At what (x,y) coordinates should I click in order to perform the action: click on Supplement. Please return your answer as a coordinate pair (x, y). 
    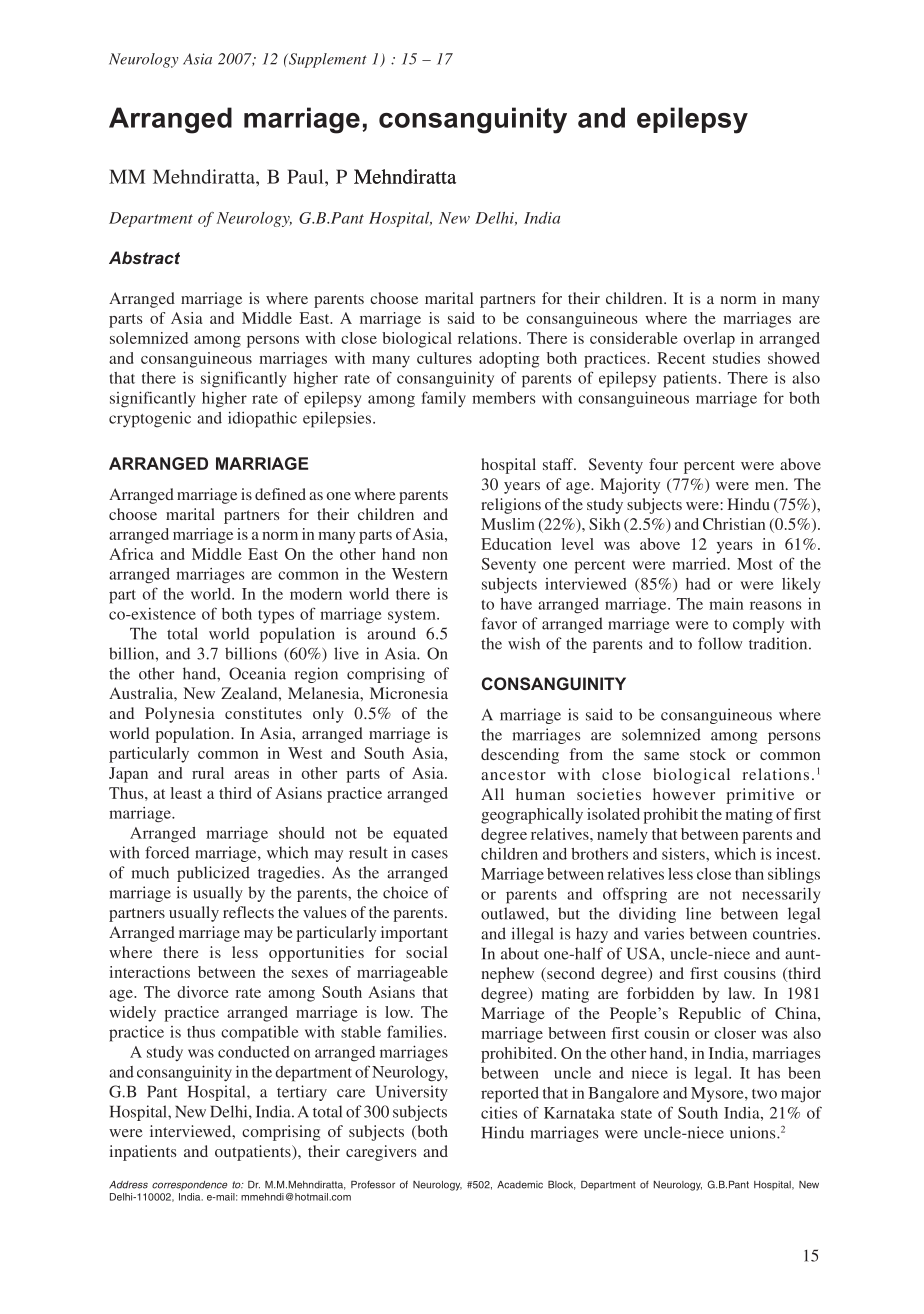
    Looking at the image, I should click on (327, 60).
